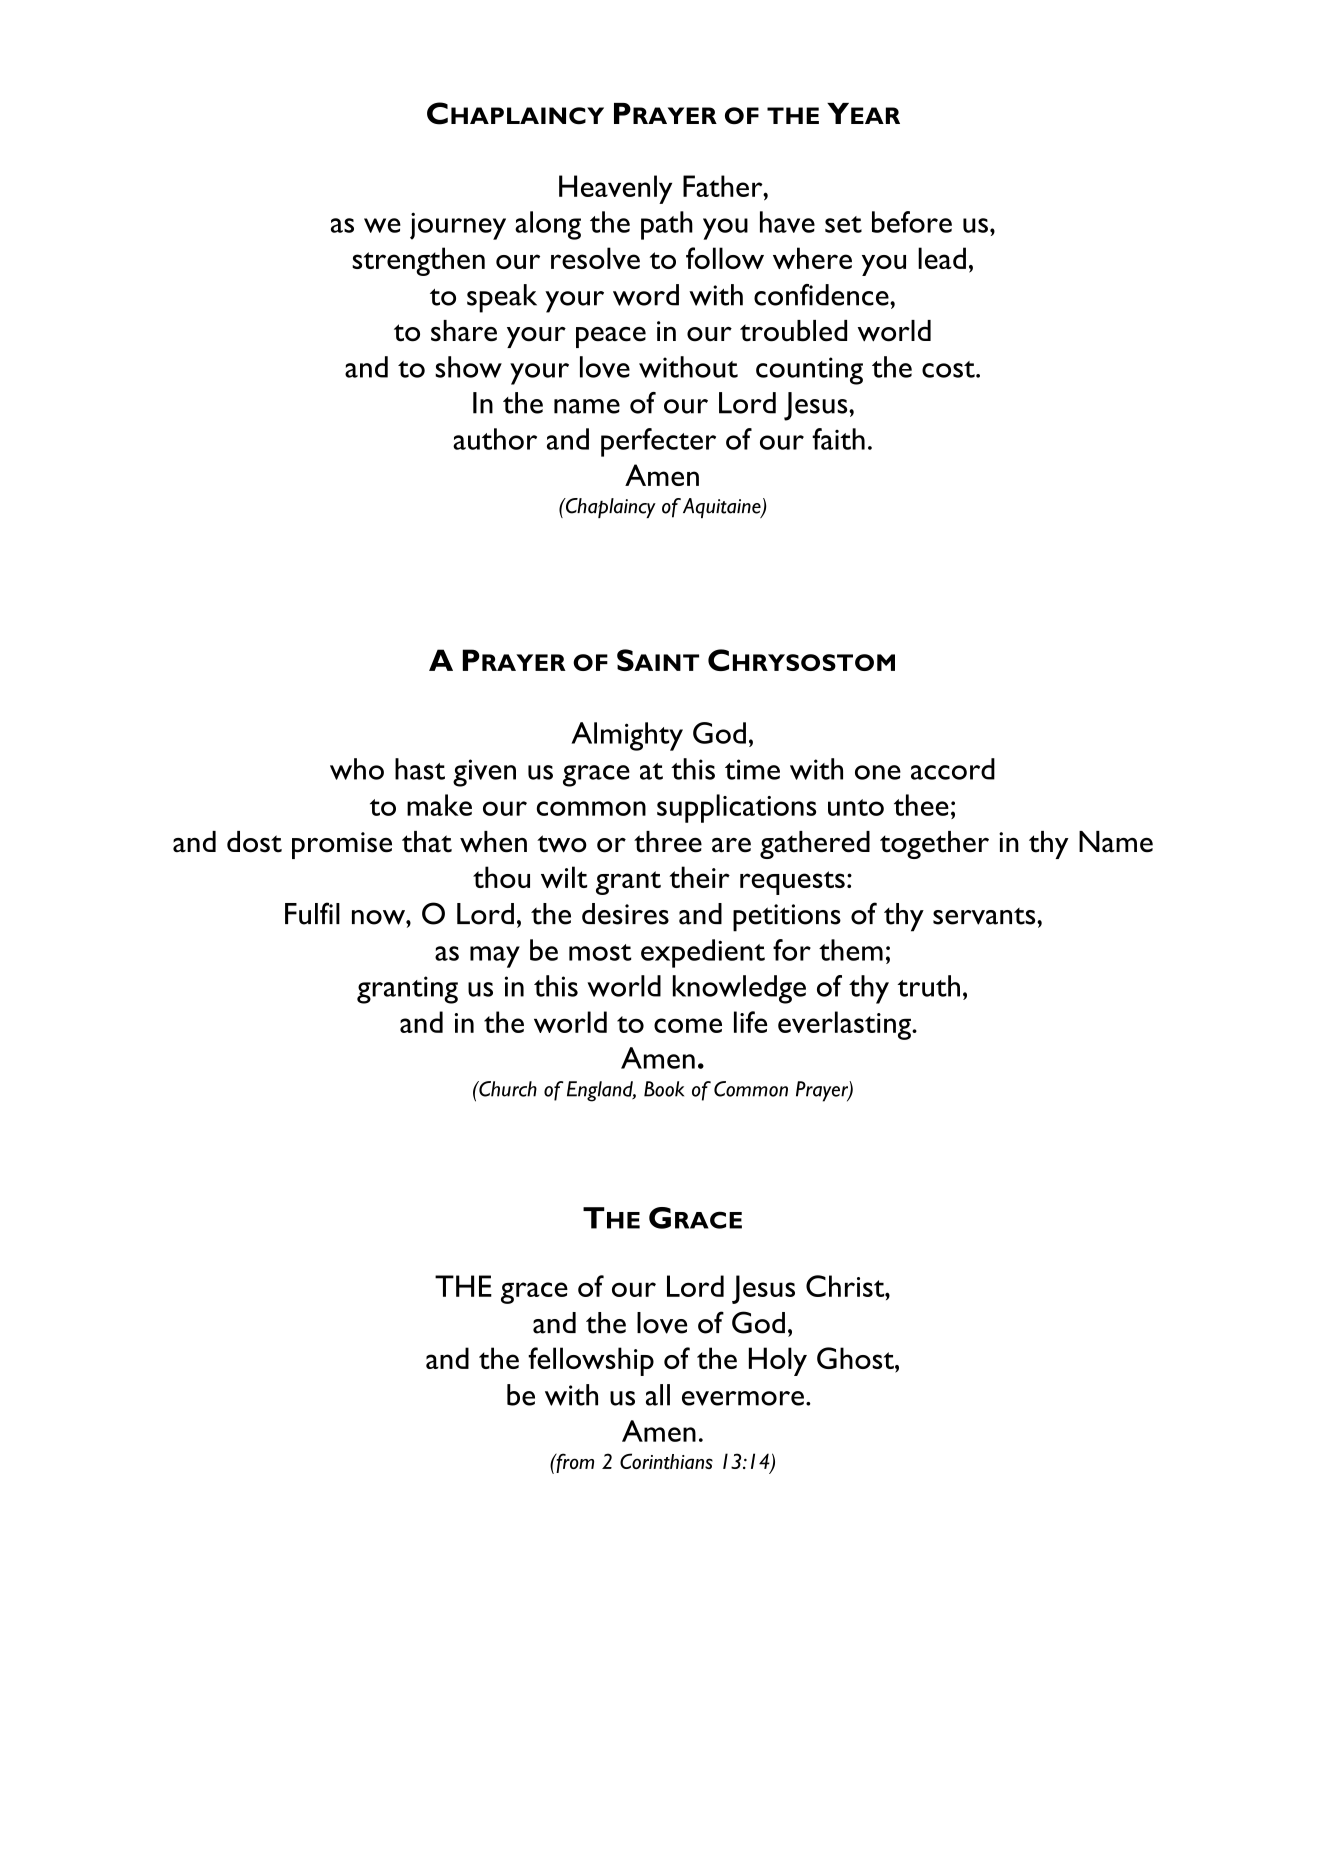 The height and width of the image is (1875, 1326). What do you see at coordinates (845, 1025) in the image?
I see `everlasting` at bounding box center [845, 1025].
